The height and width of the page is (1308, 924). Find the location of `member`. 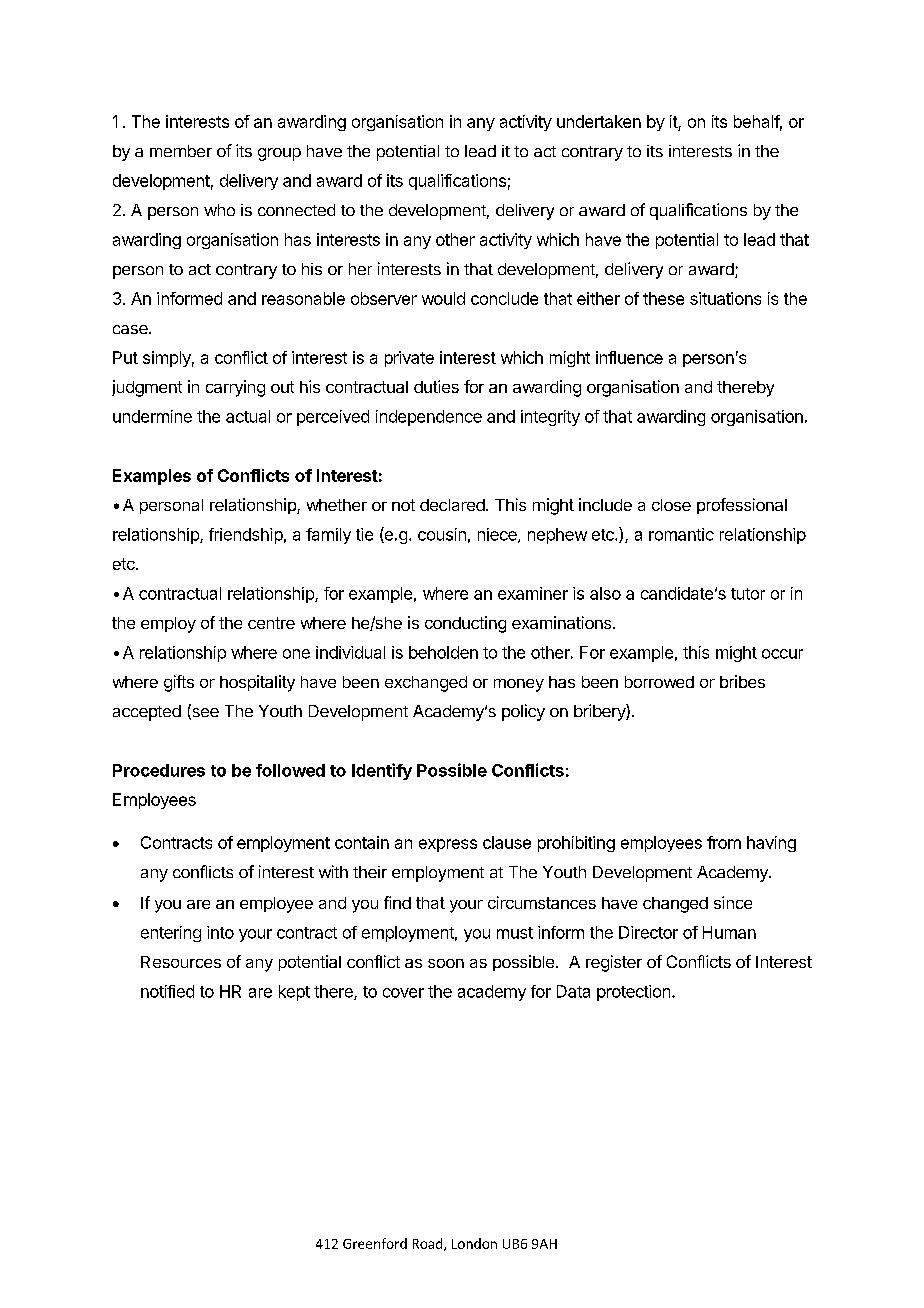

member is located at coordinates (181, 151).
